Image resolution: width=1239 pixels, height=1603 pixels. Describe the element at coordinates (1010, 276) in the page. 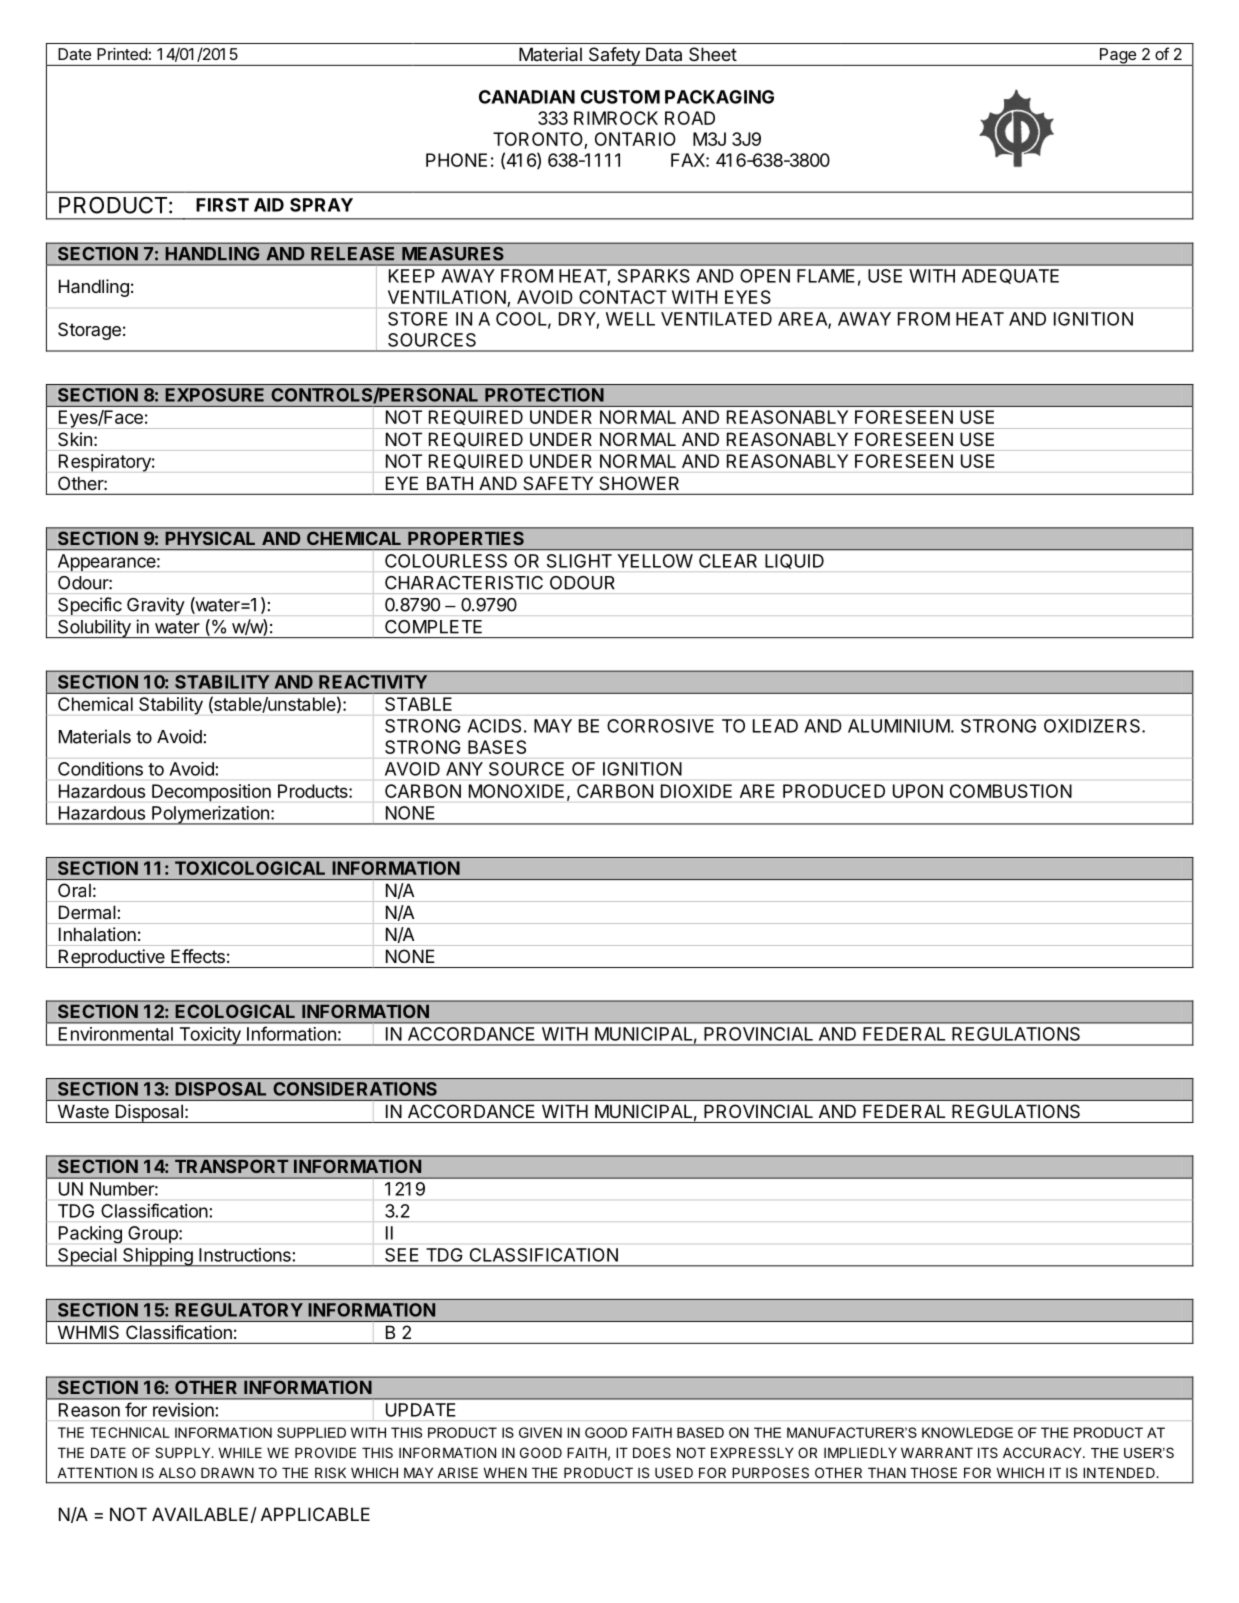

I see `ADEQUATE` at that location.
